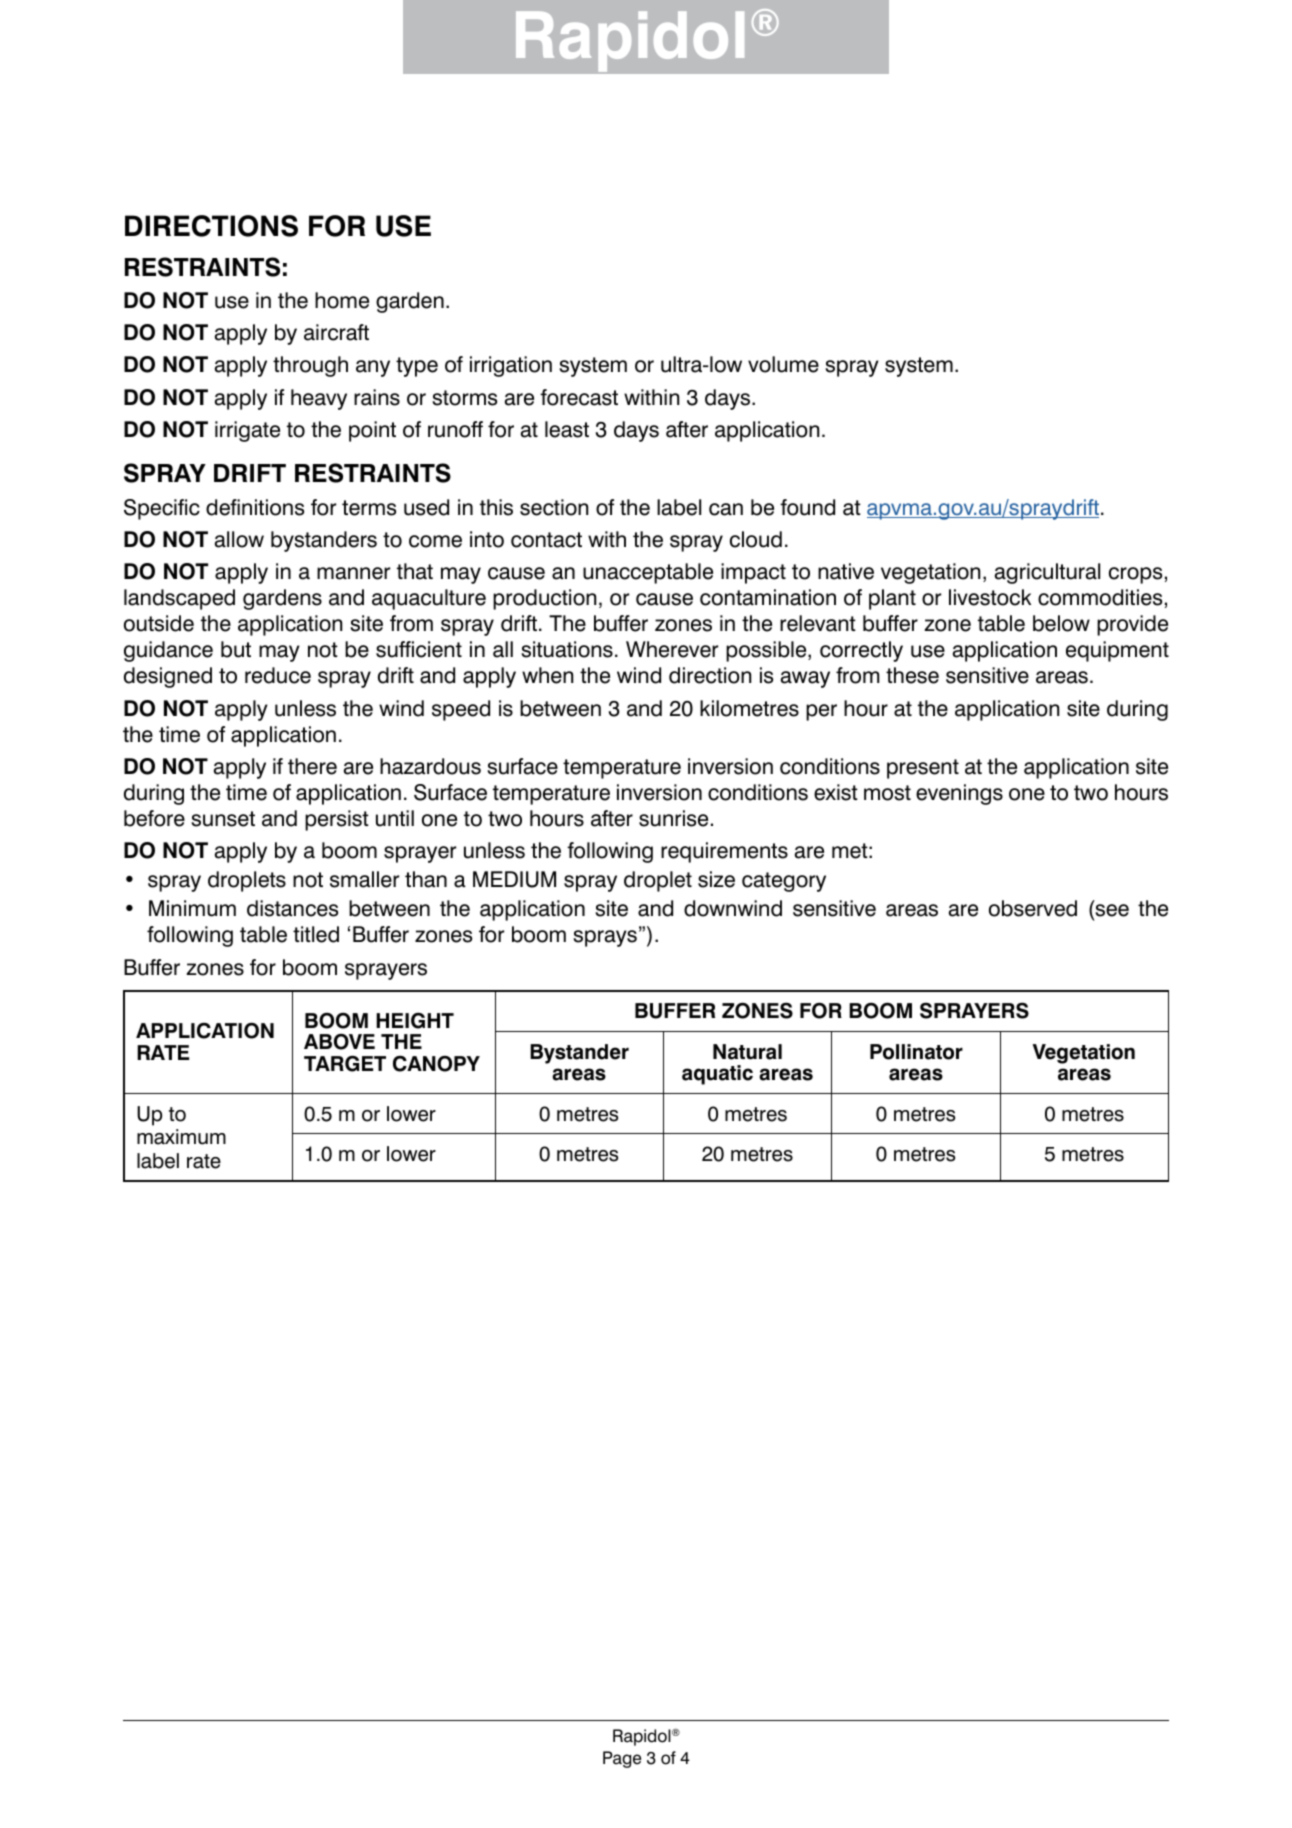 The height and width of the document is (1828, 1292). Describe the element at coordinates (747, 1052) in the document. I see `Natural` at that location.
